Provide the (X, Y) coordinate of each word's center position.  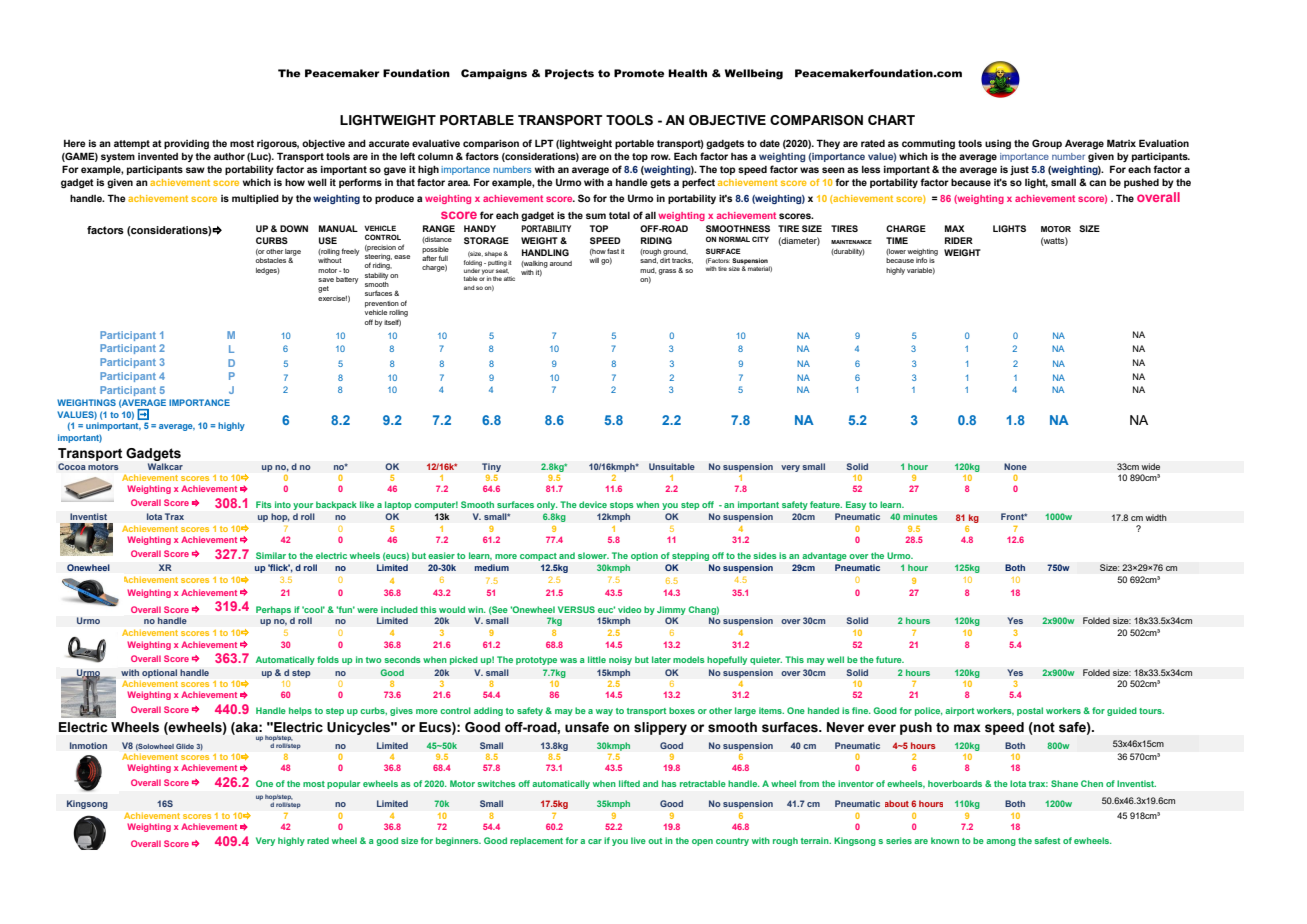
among (1001, 842)
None (1015, 466)
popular (343, 784)
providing (186, 144)
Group (1047, 144)
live (638, 840)
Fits (264, 504)
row (661, 157)
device (593, 504)
